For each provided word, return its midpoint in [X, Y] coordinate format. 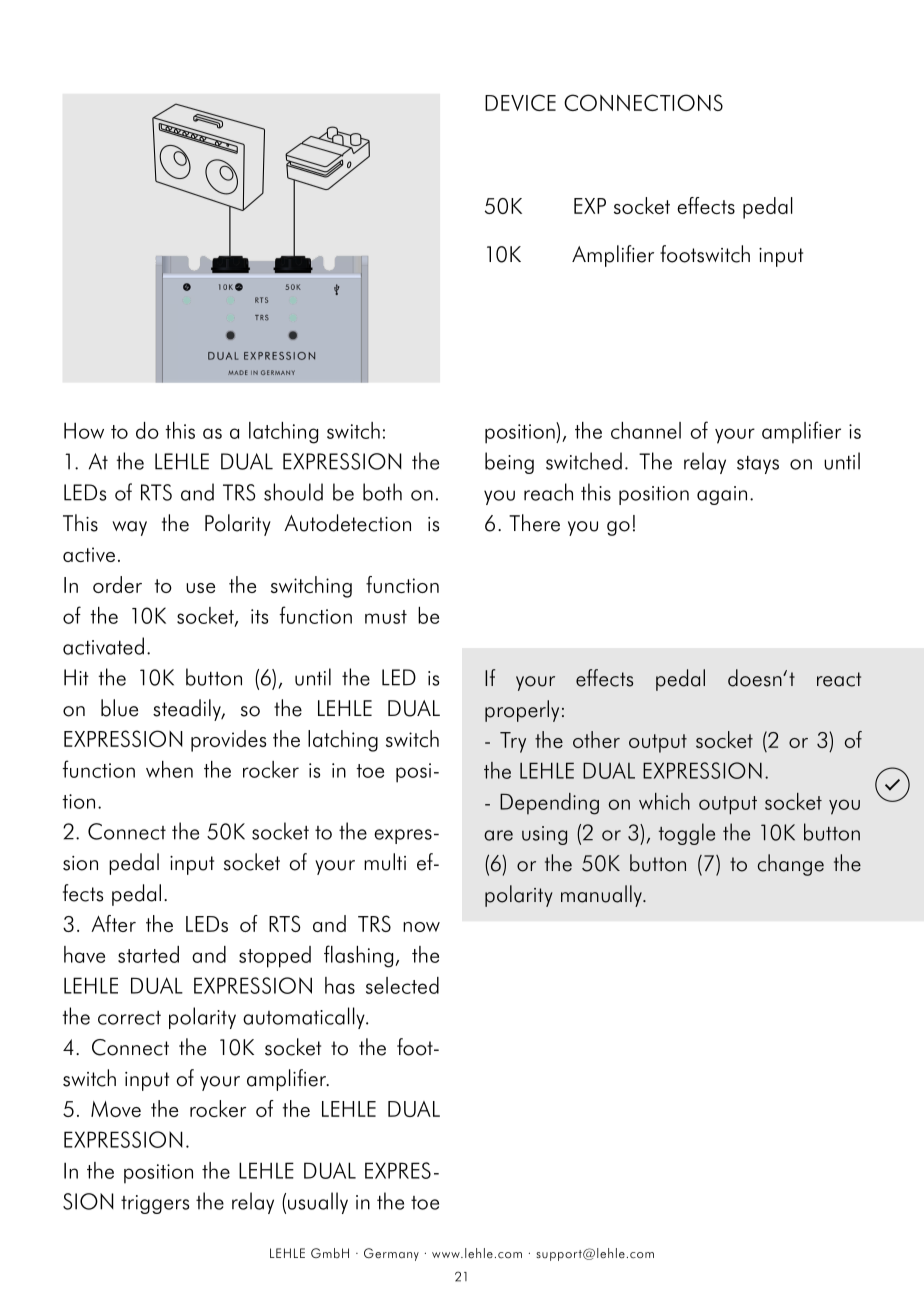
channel [646, 430]
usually [318, 1203]
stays [758, 464]
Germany [391, 1254]
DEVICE [520, 102]
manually [602, 896]
